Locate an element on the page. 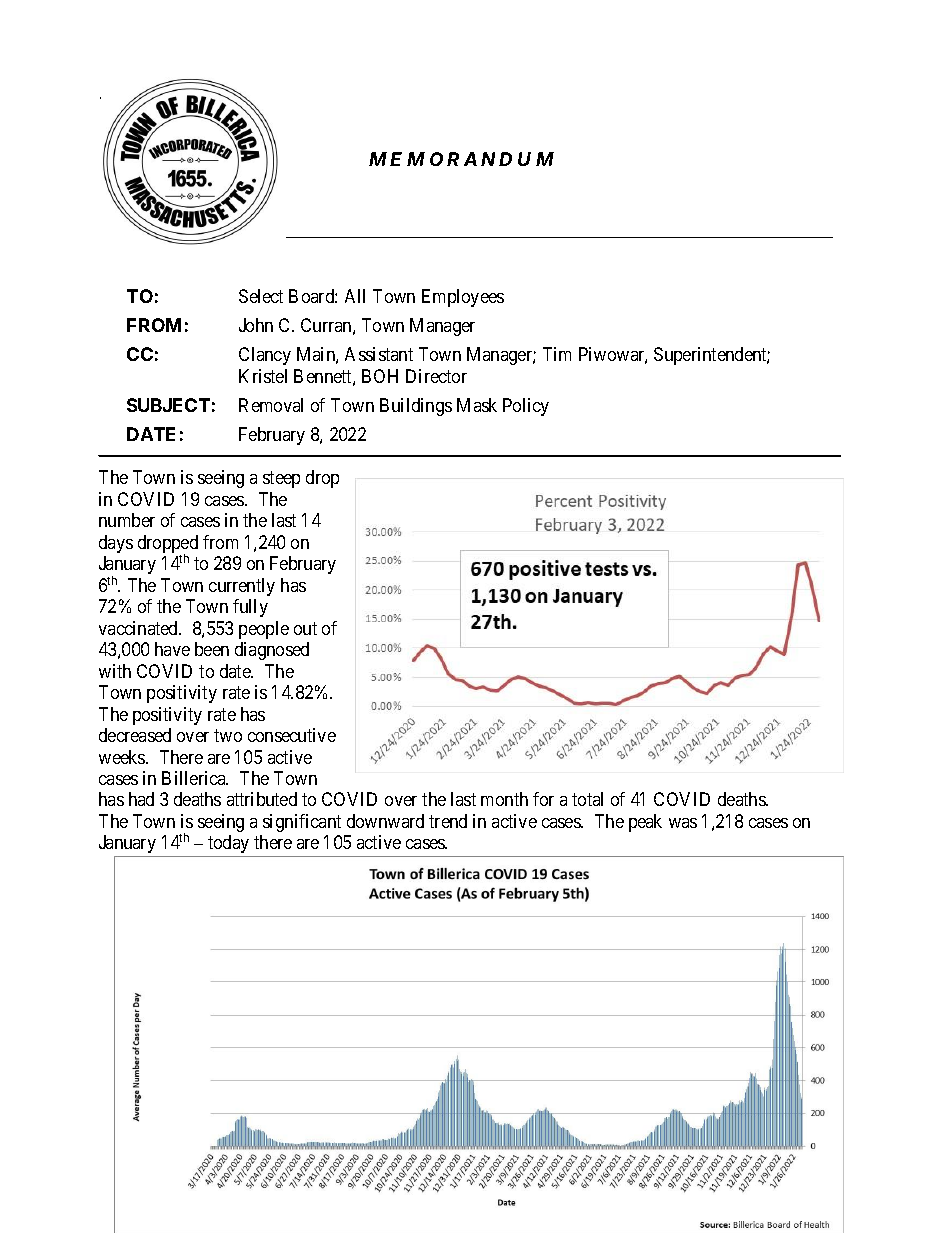  total is located at coordinates (587, 799).
